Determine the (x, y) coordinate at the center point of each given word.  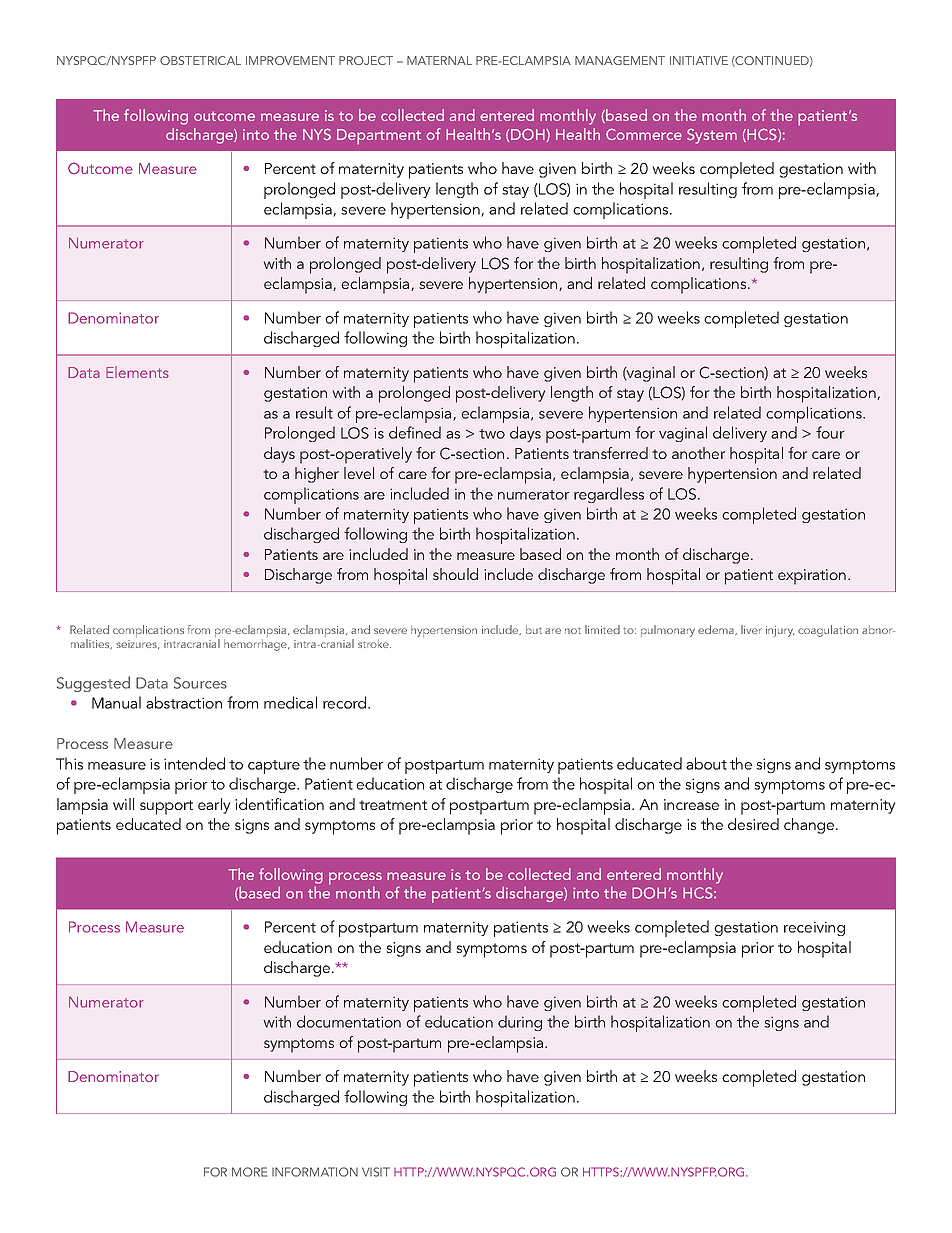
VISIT (376, 1172)
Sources (200, 683)
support (166, 807)
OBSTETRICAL (200, 60)
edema (717, 630)
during (520, 1023)
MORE (249, 1172)
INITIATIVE (699, 60)
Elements (137, 372)
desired (753, 824)
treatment (393, 805)
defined (415, 432)
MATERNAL (439, 60)
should (455, 574)
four (830, 432)
